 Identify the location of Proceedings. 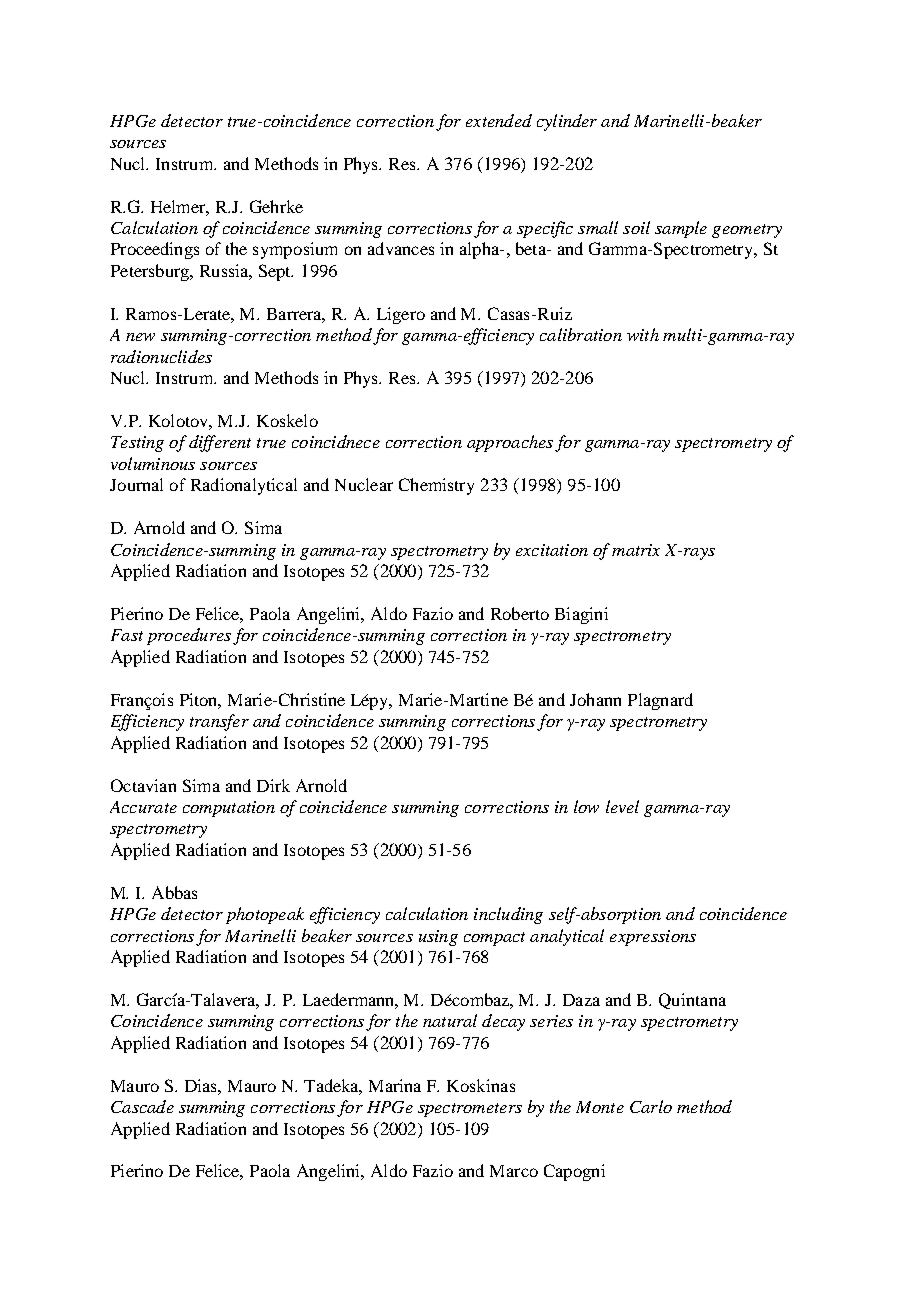
(155, 250).
